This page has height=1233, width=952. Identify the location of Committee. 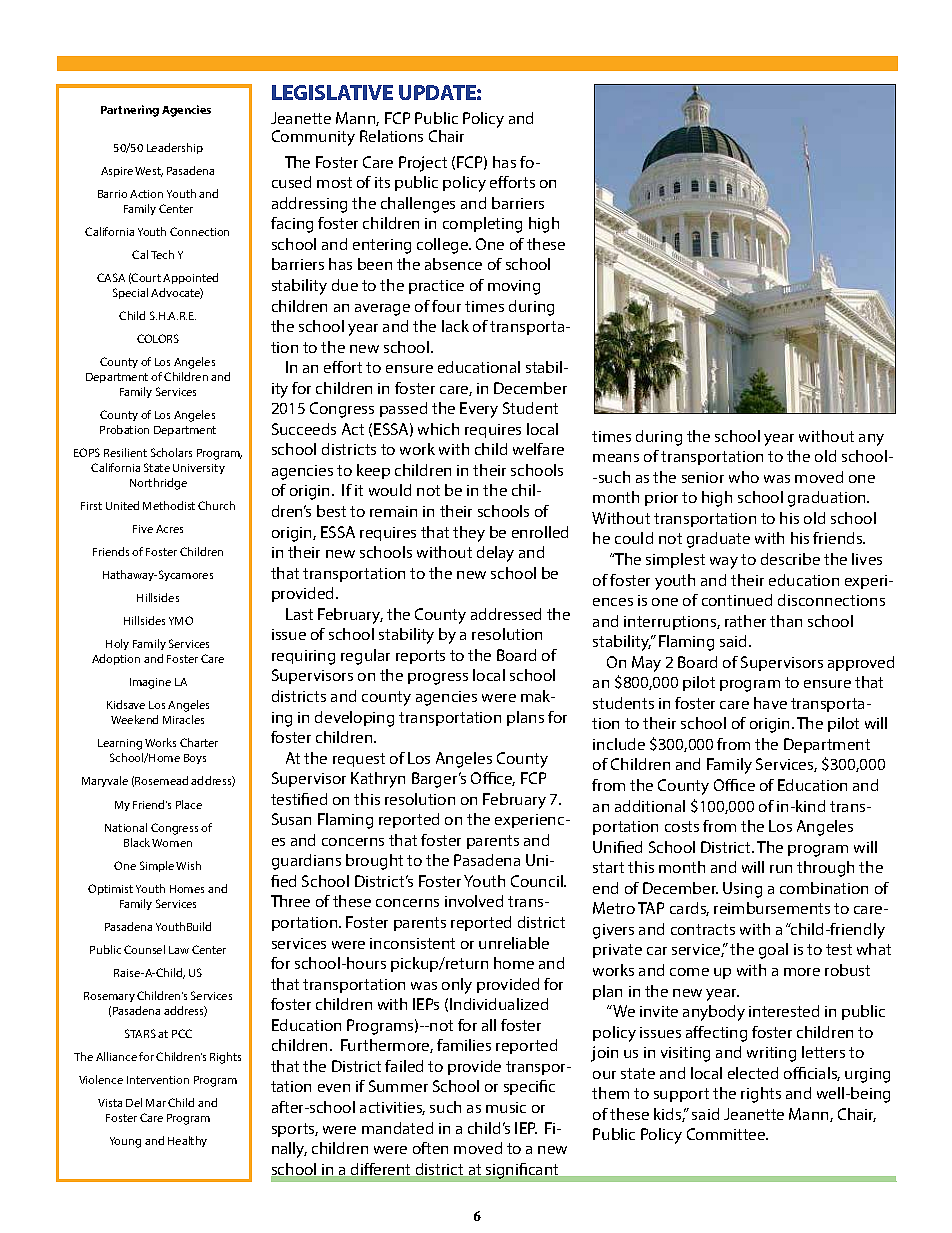
(727, 1134).
